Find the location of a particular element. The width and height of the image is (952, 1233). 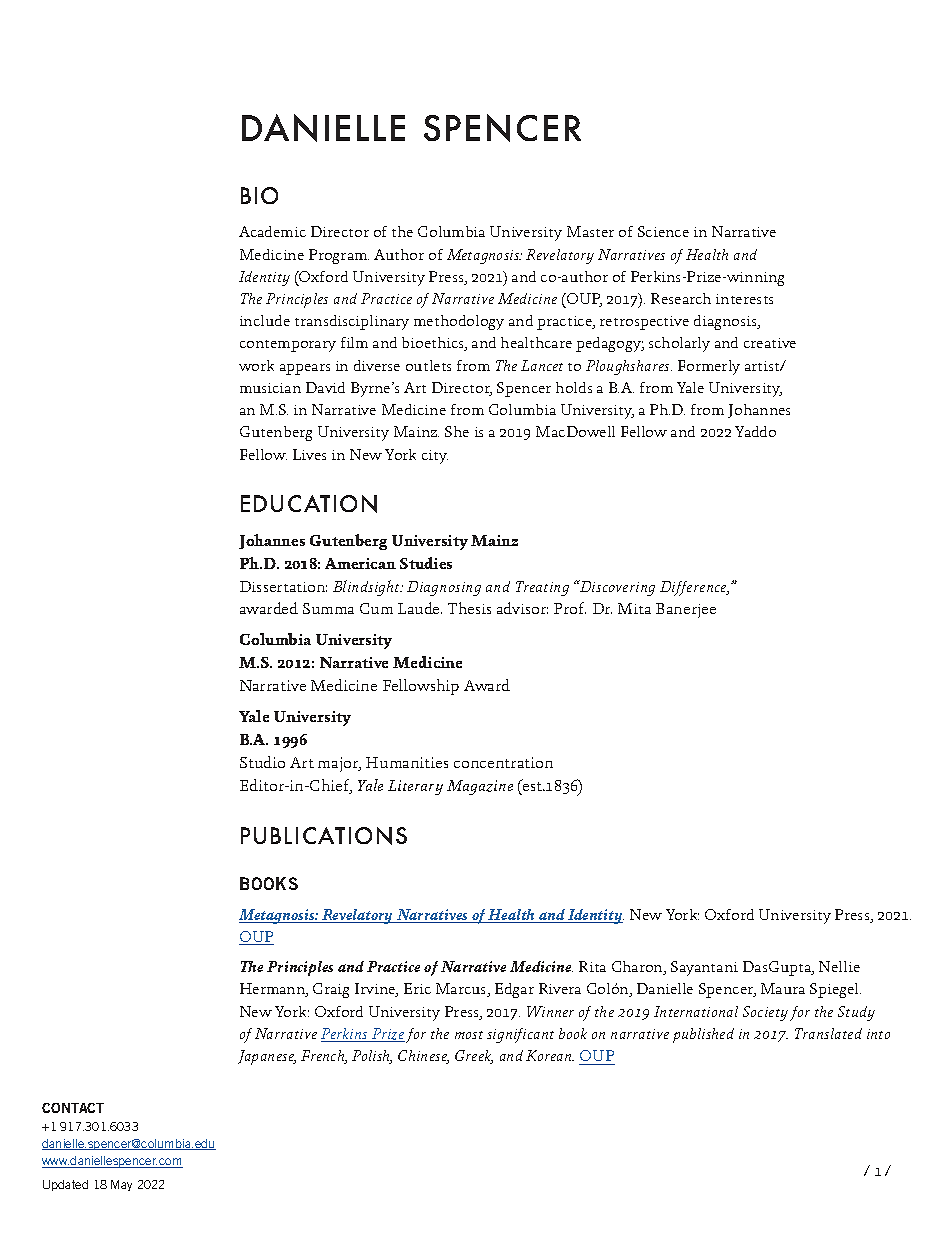

Formerly is located at coordinates (709, 367).
